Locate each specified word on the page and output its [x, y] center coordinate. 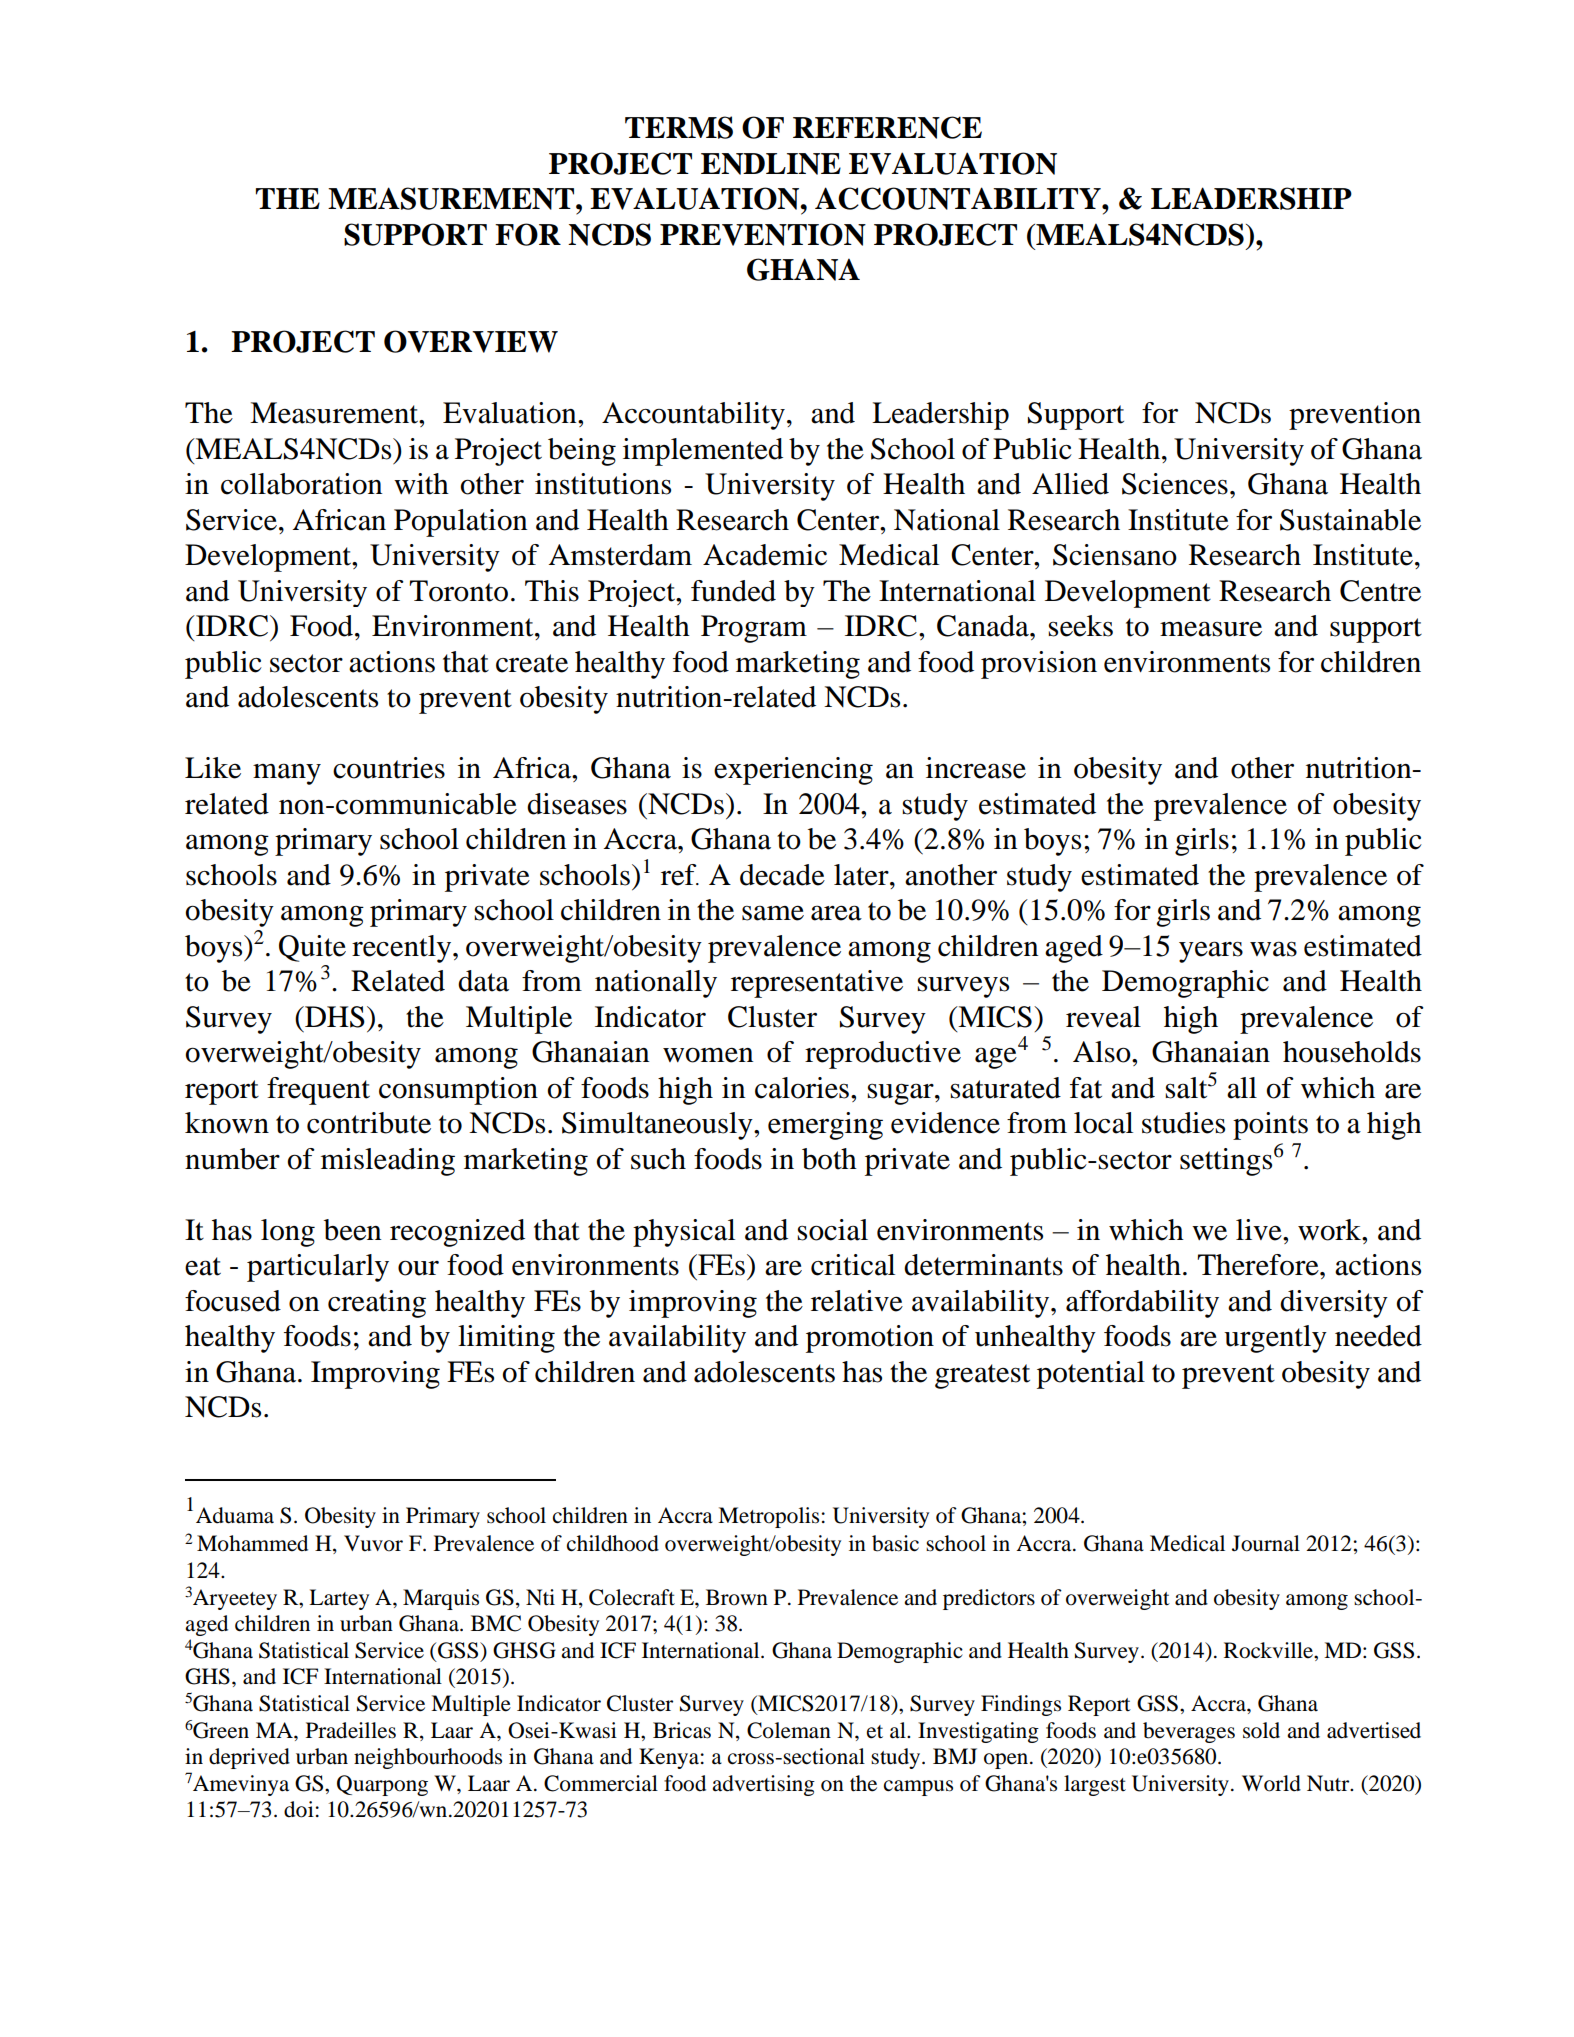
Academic [765, 555]
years [1211, 952]
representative [817, 984]
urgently [1275, 1339]
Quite [312, 948]
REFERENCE [887, 127]
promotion [870, 1339]
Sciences [1175, 484]
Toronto [458, 591]
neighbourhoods [428, 1758]
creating [377, 1304]
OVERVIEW [471, 341]
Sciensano [1115, 555]
